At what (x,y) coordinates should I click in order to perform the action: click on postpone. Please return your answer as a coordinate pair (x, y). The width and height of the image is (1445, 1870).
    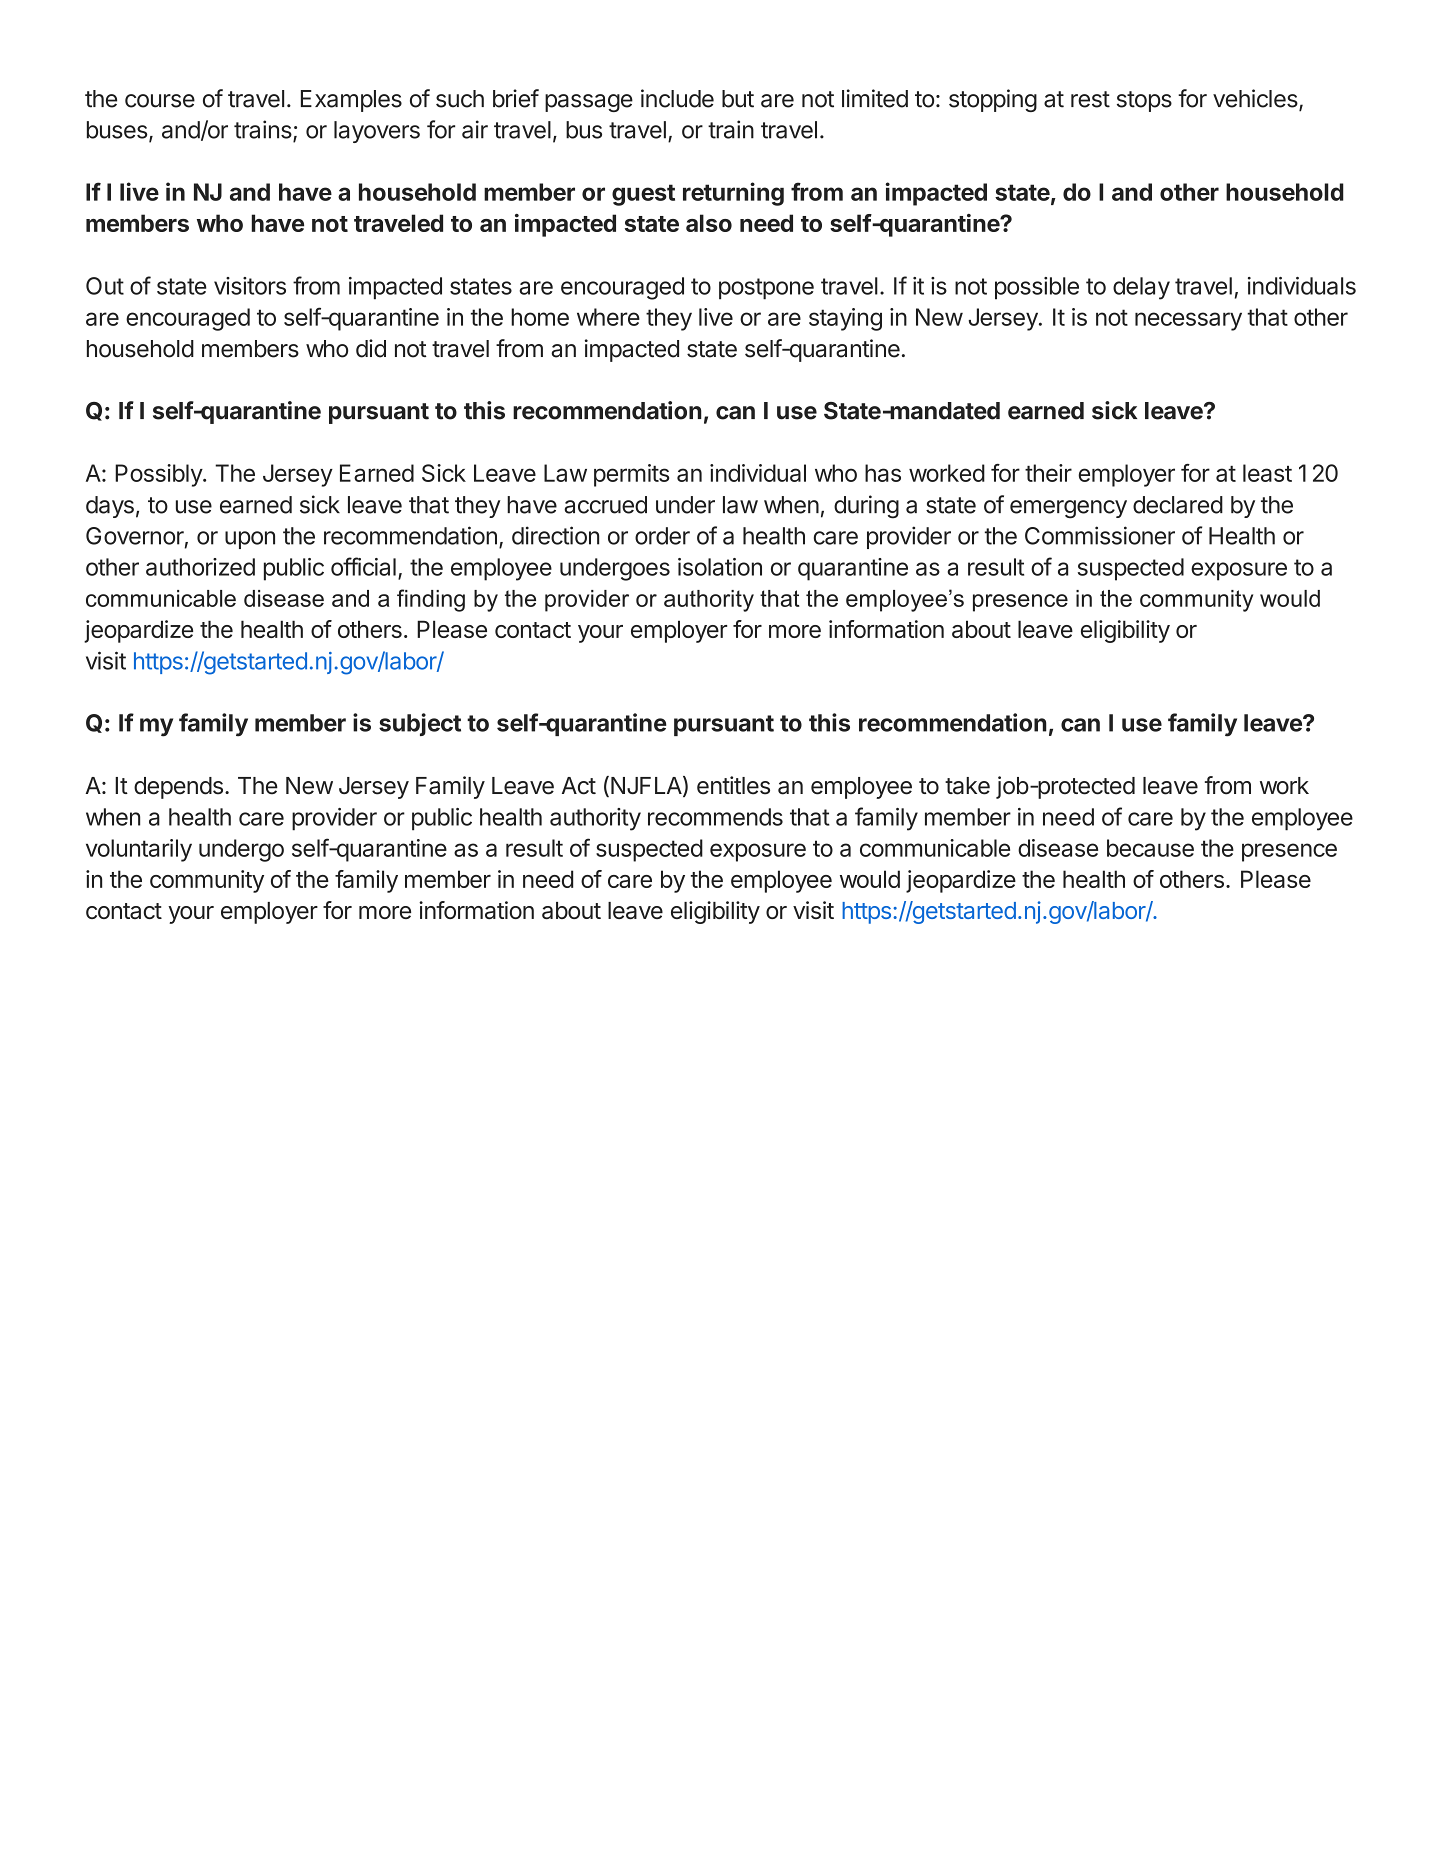
    Looking at the image, I should click on (766, 289).
